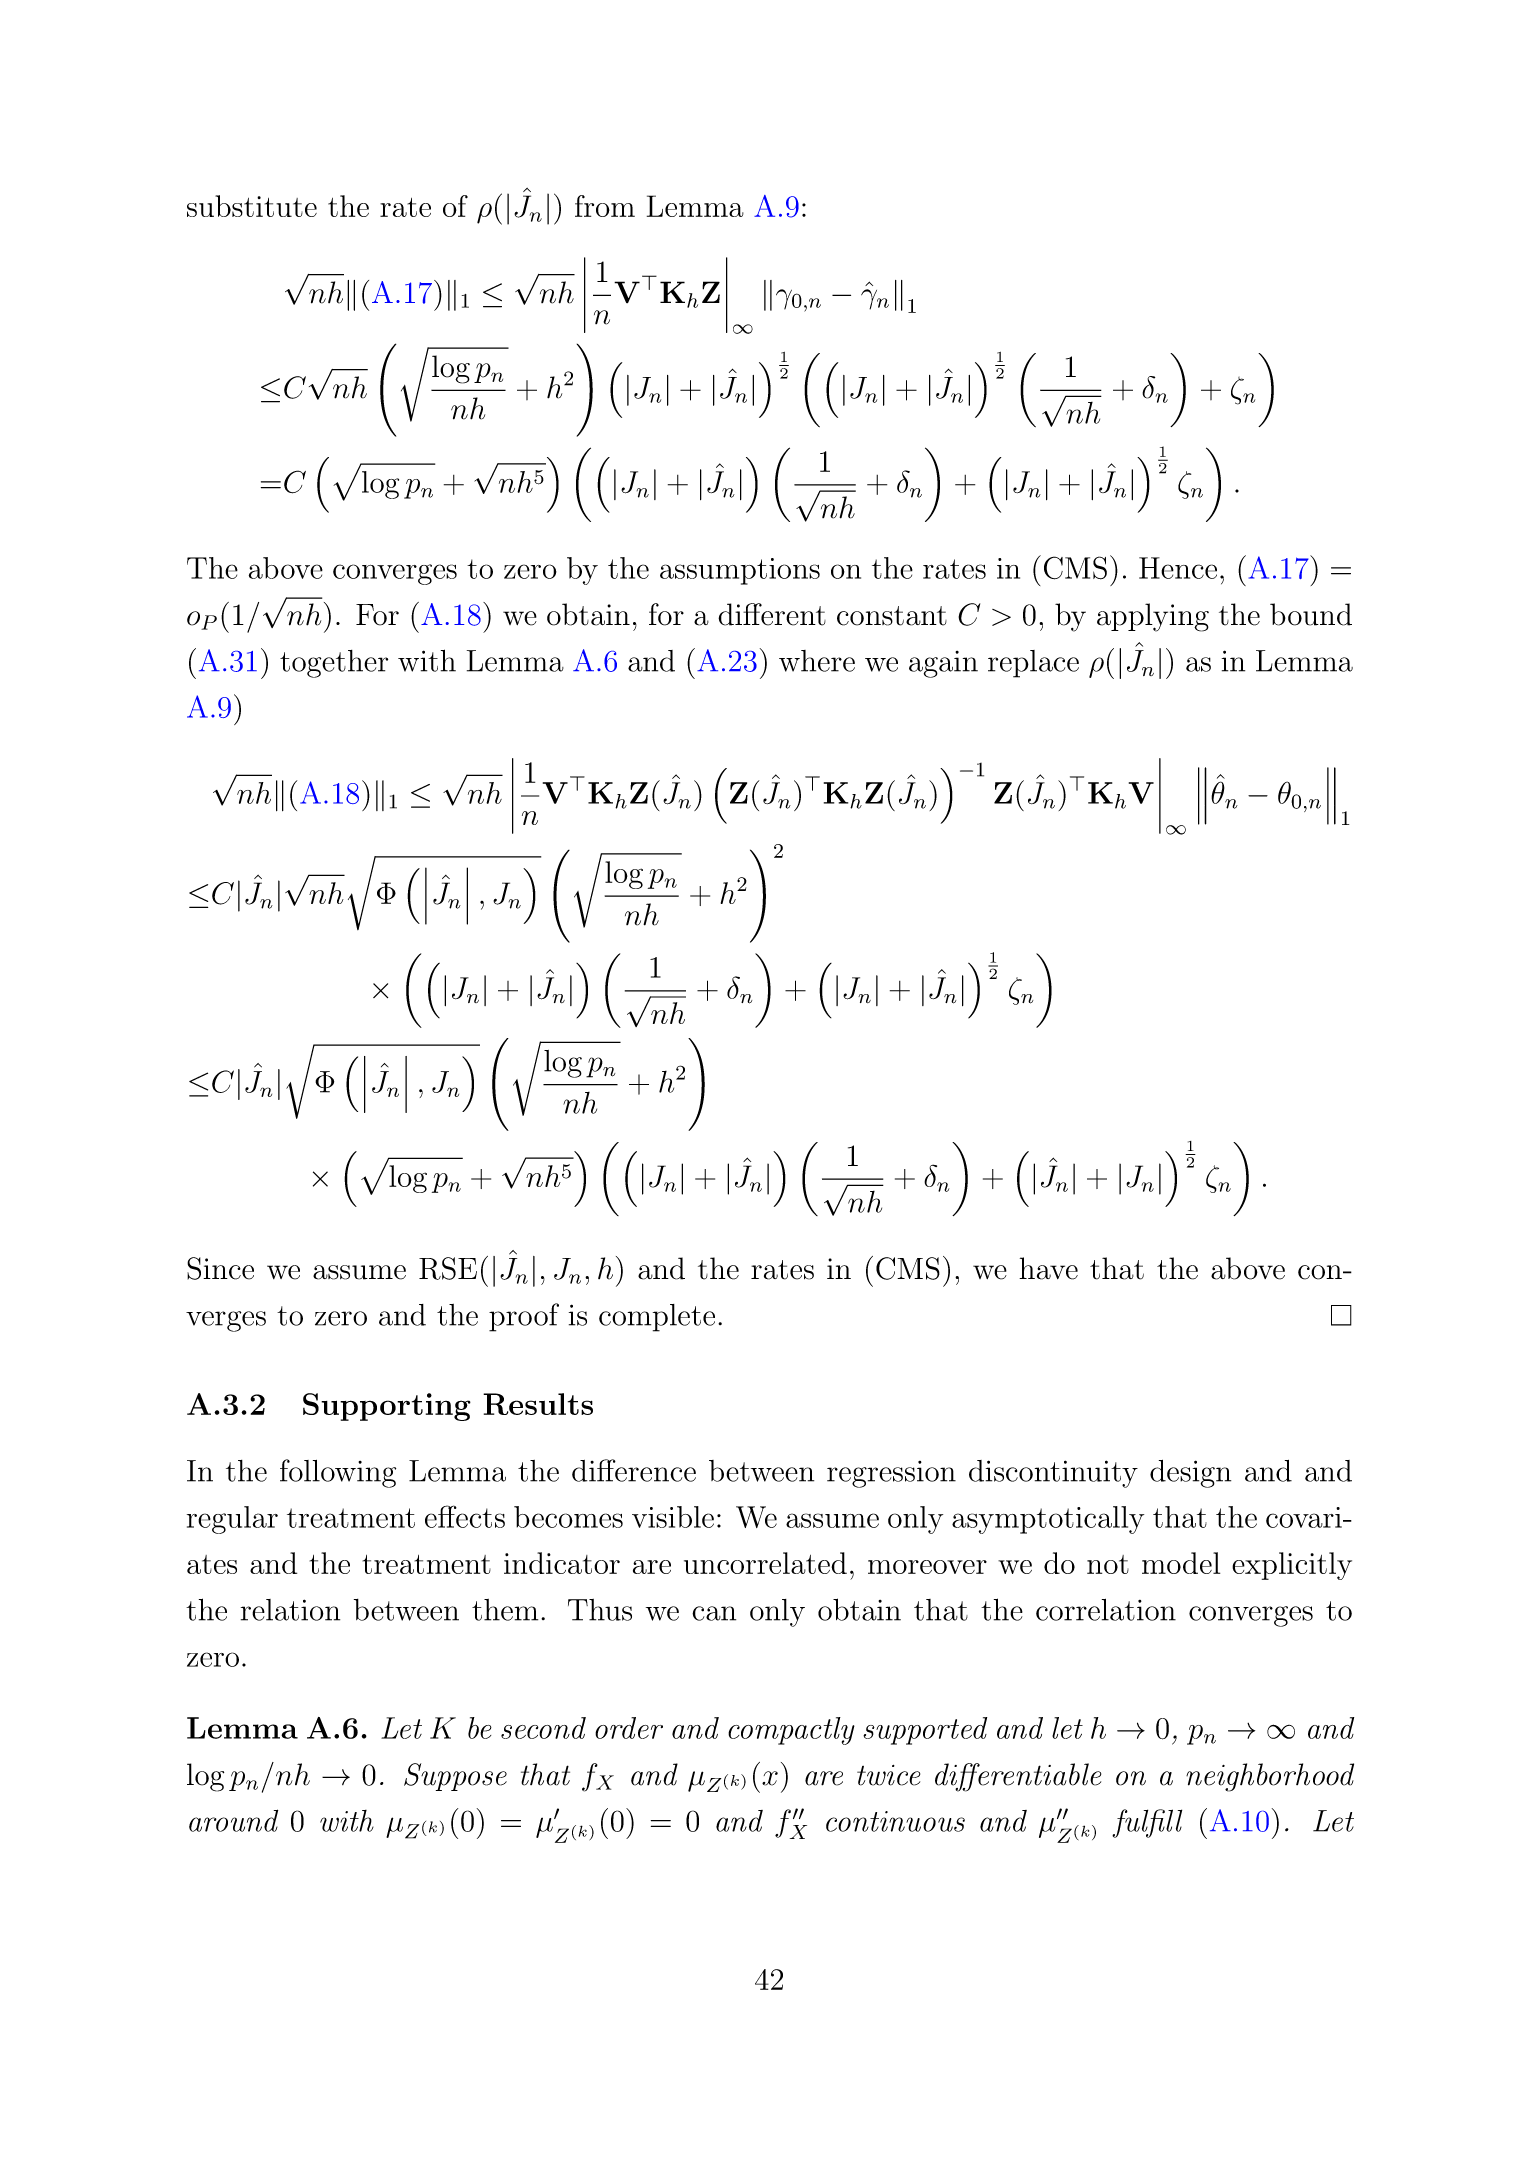 Image resolution: width=1539 pixels, height=2176 pixels. What do you see at coordinates (334, 664) in the page?
I see `together` at bounding box center [334, 664].
